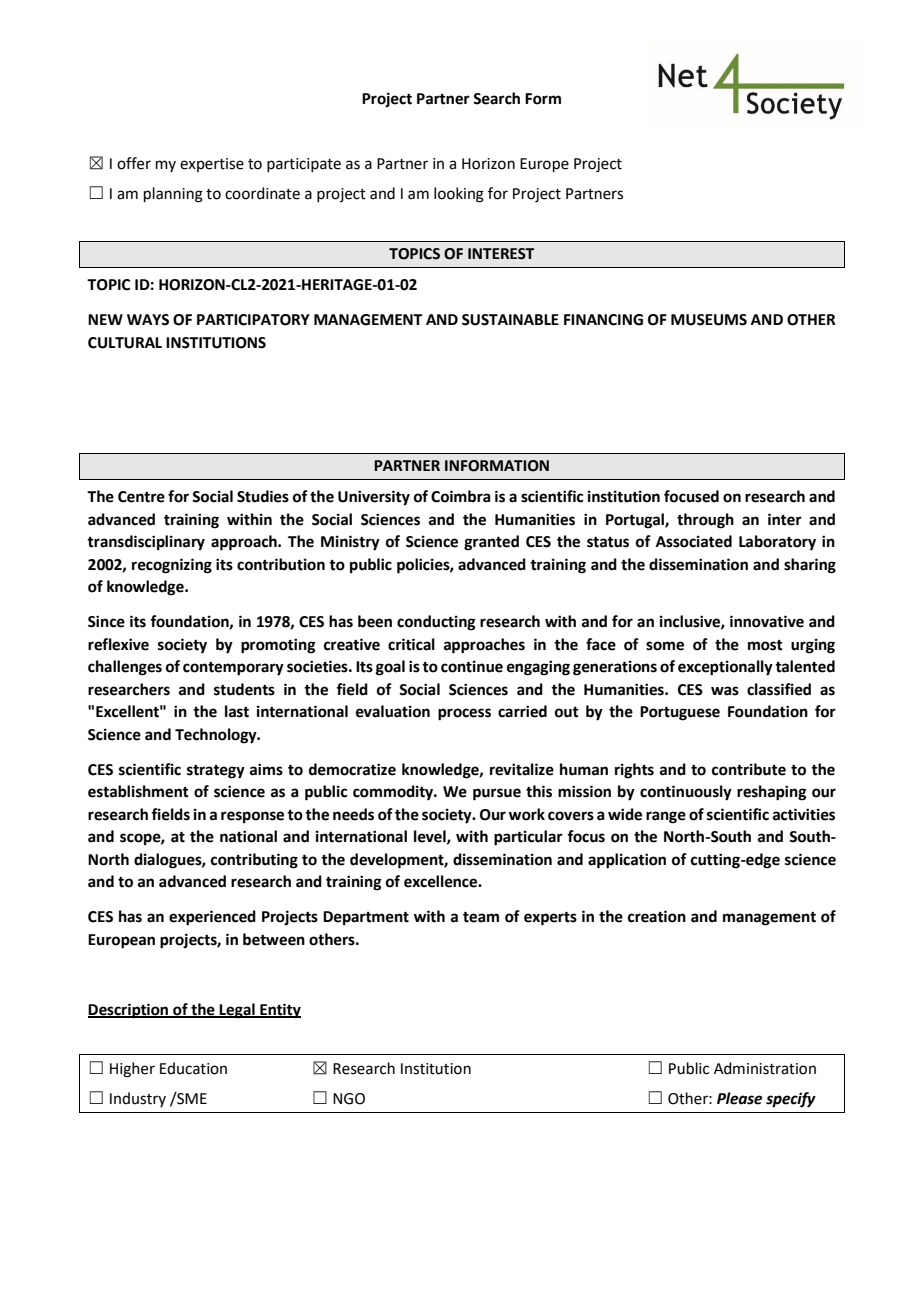 This page has height=1308, width=924. What do you see at coordinates (459, 195) in the page?
I see `looking` at bounding box center [459, 195].
